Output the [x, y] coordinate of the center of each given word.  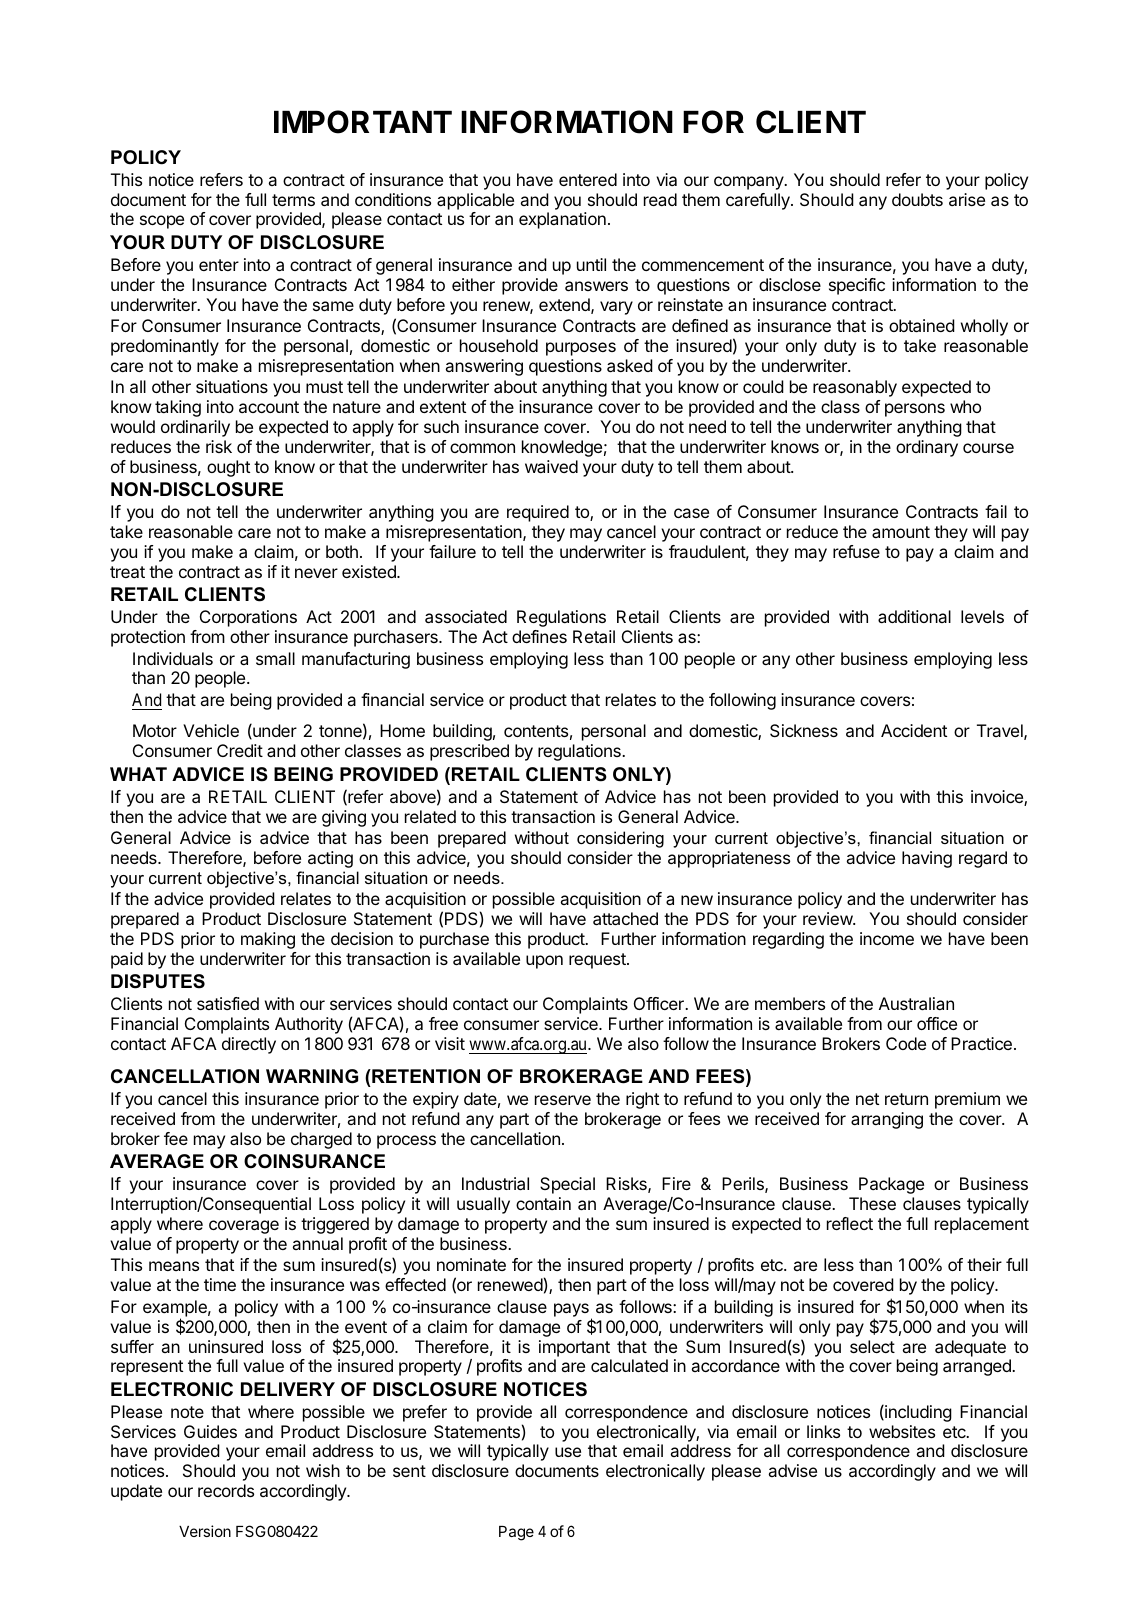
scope [162, 222]
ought [228, 468]
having [927, 859]
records [226, 1490]
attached [625, 918]
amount [901, 532]
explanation [562, 220]
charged [321, 1140]
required [538, 513]
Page [516, 1533]
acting [330, 859]
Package [891, 1185]
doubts [917, 199]
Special [567, 1185]
